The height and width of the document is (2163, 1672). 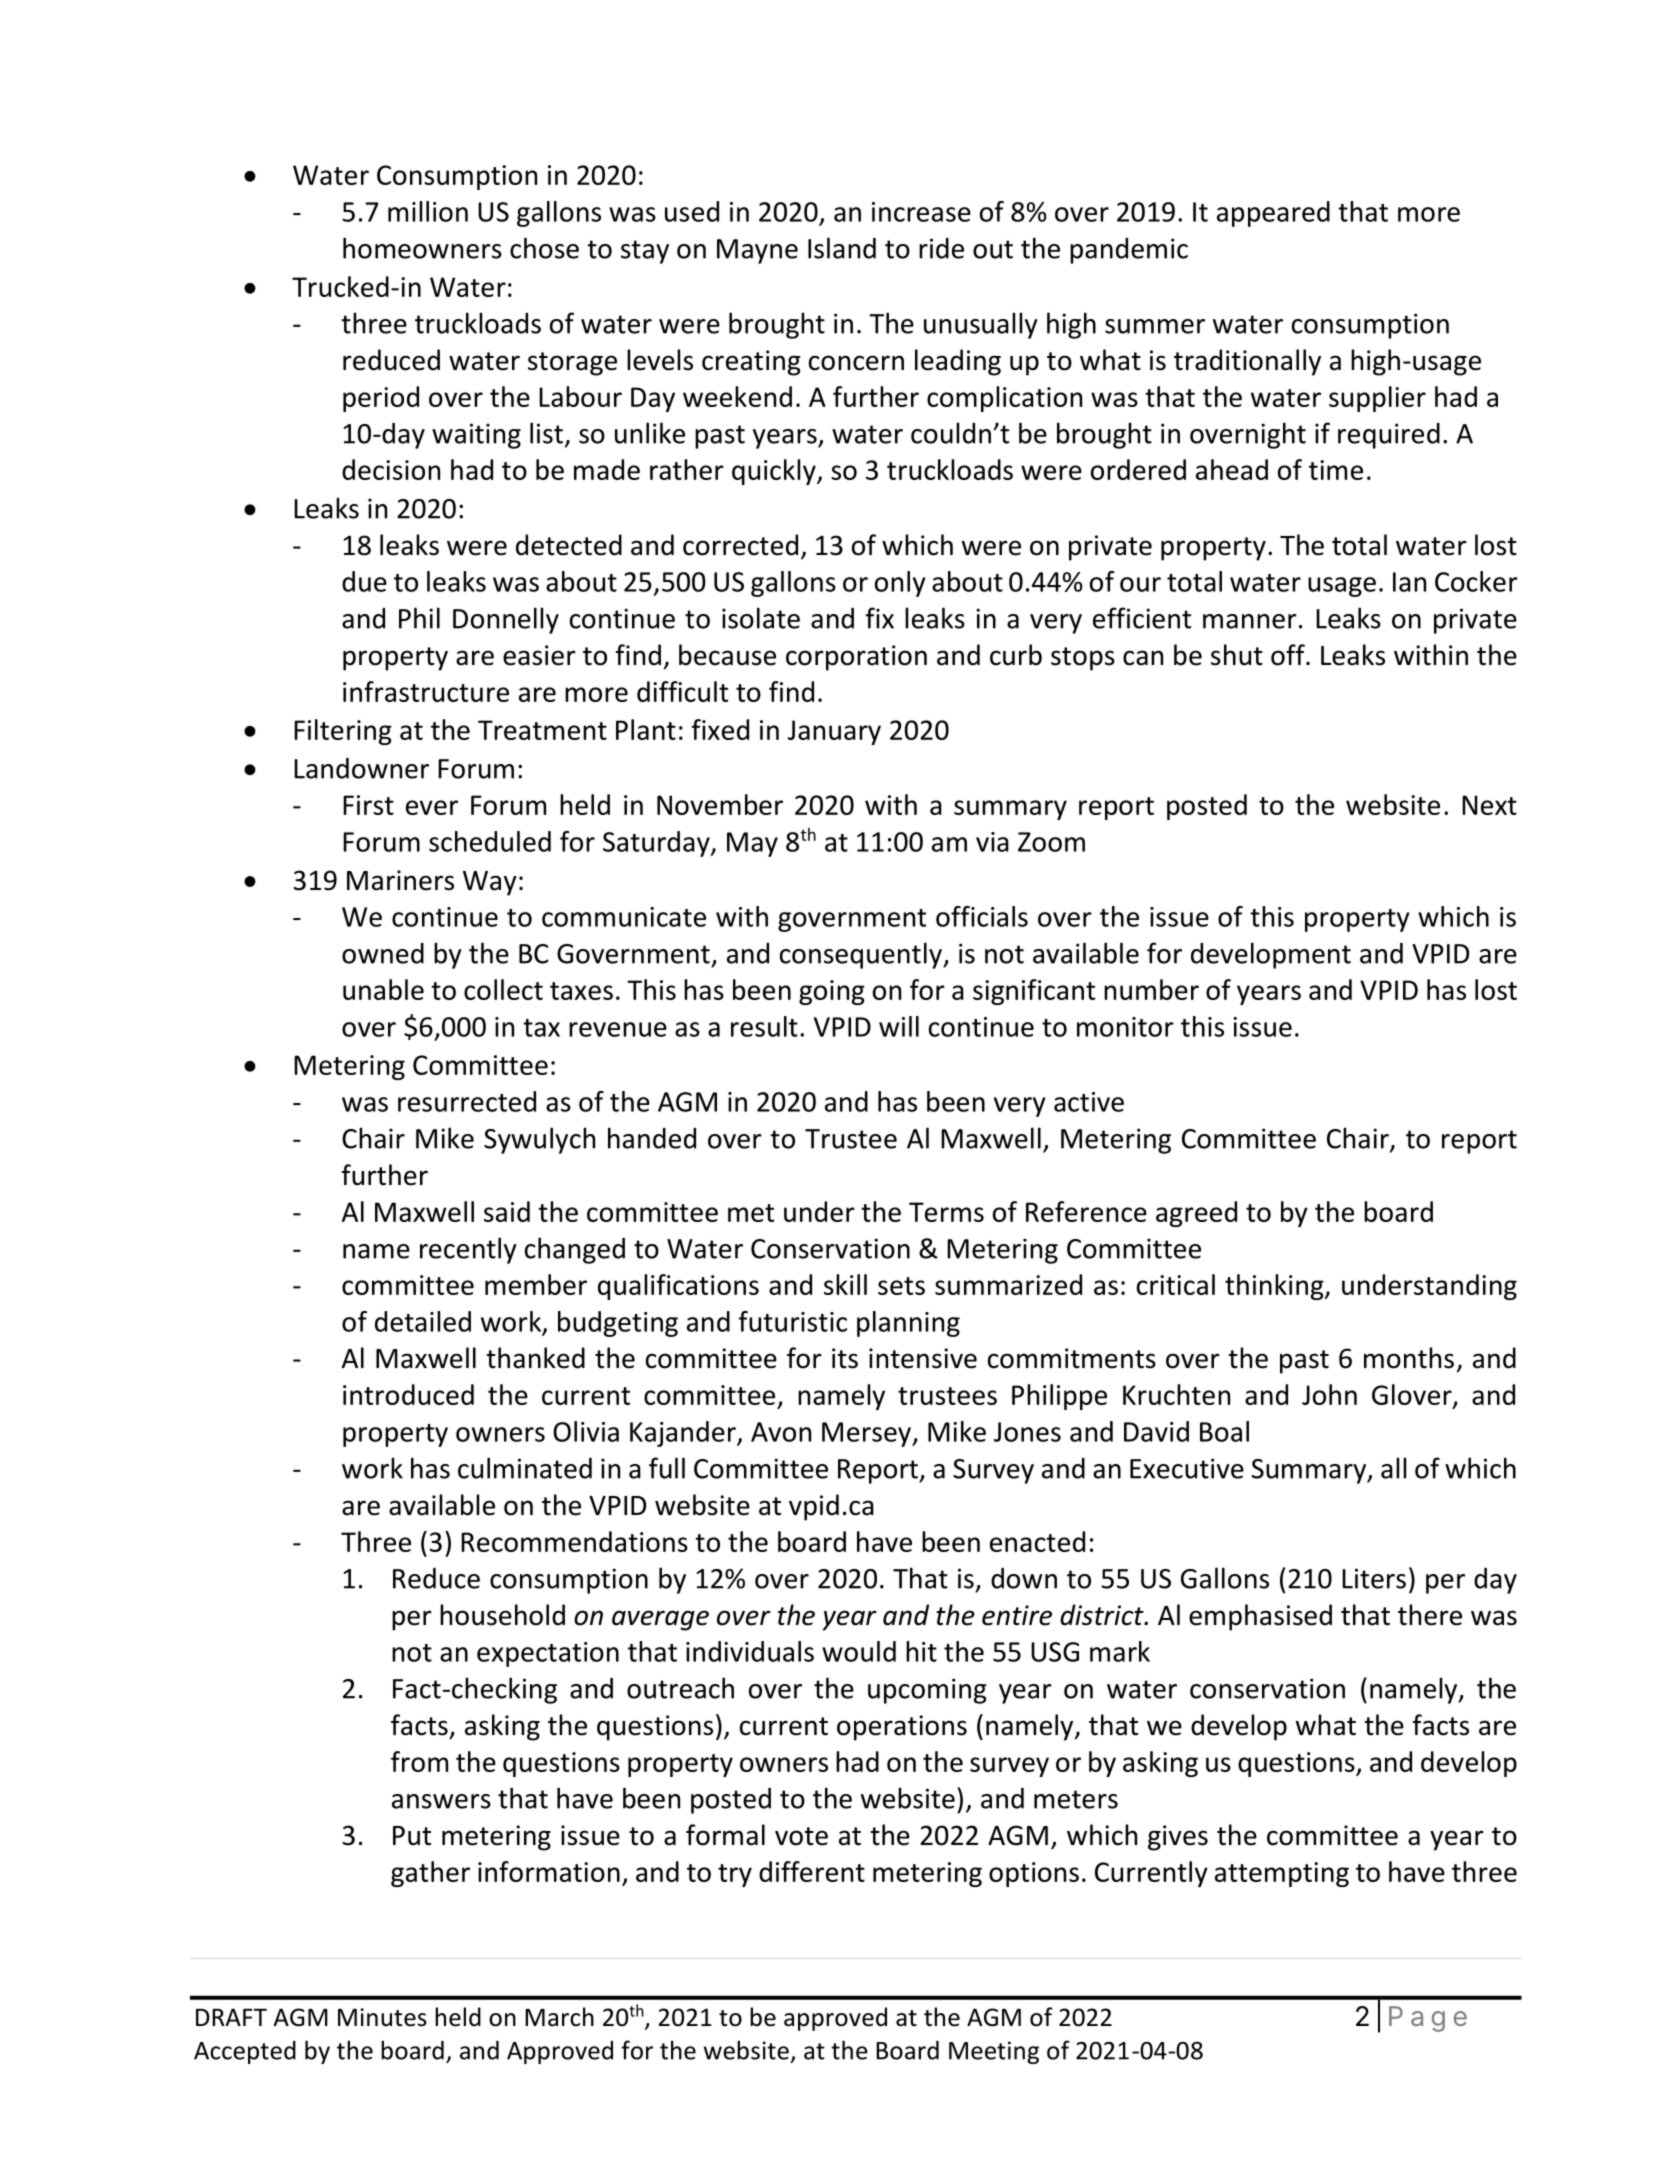 I want to click on November, so click(x=720, y=804).
